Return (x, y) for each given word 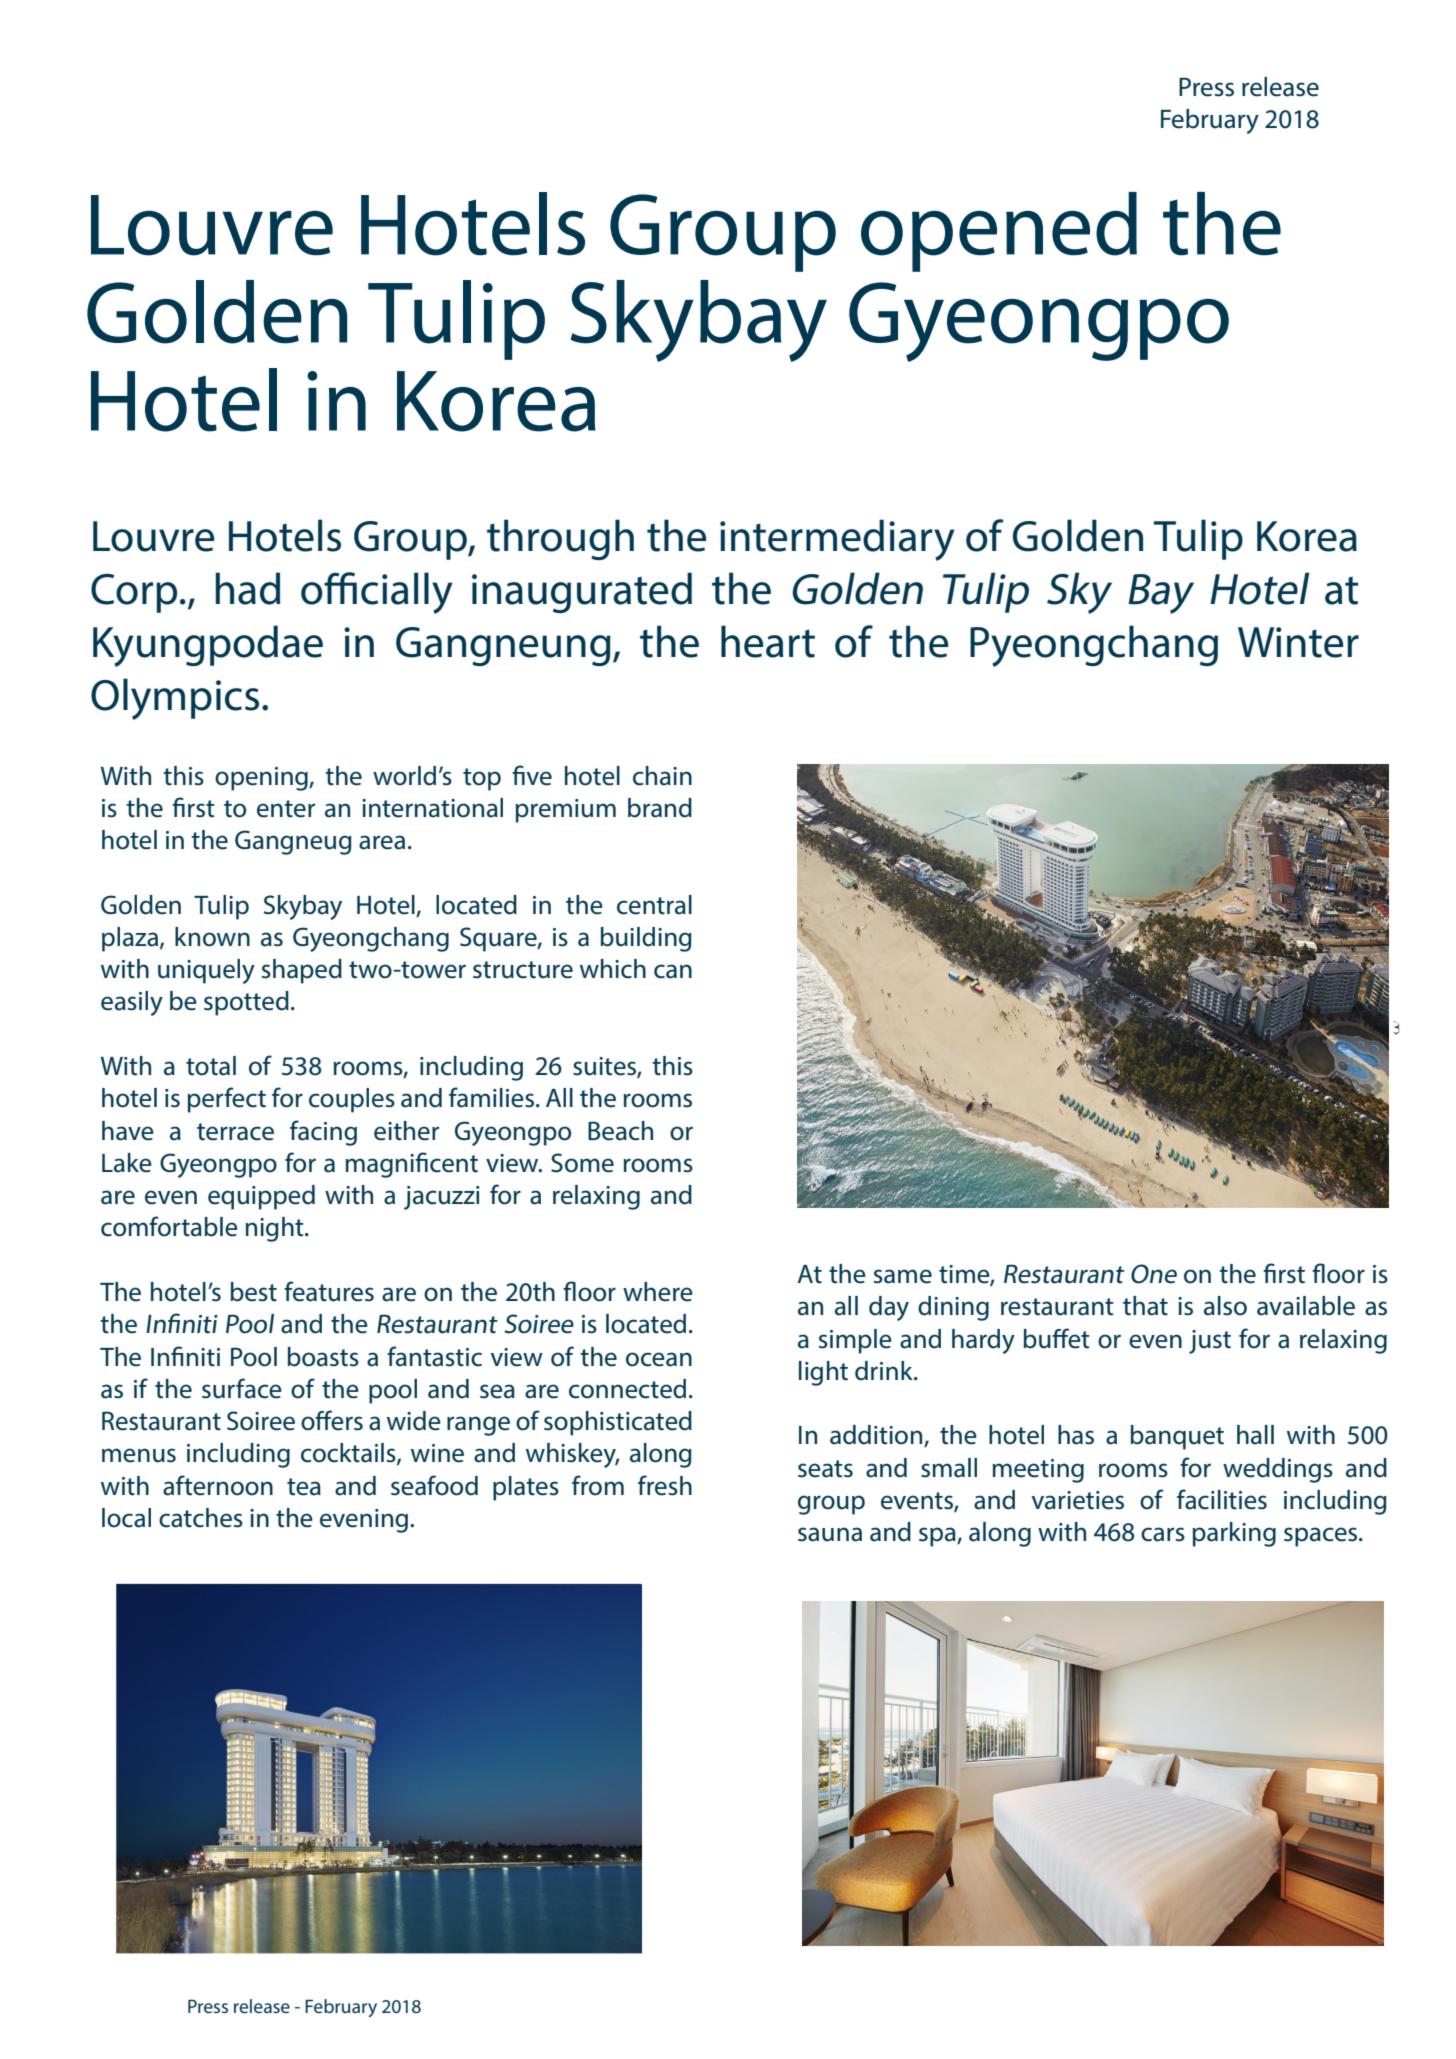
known (212, 937)
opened (999, 232)
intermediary (837, 540)
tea (304, 1487)
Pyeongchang (1094, 646)
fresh (665, 1485)
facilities (1222, 1499)
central (654, 905)
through (560, 539)
